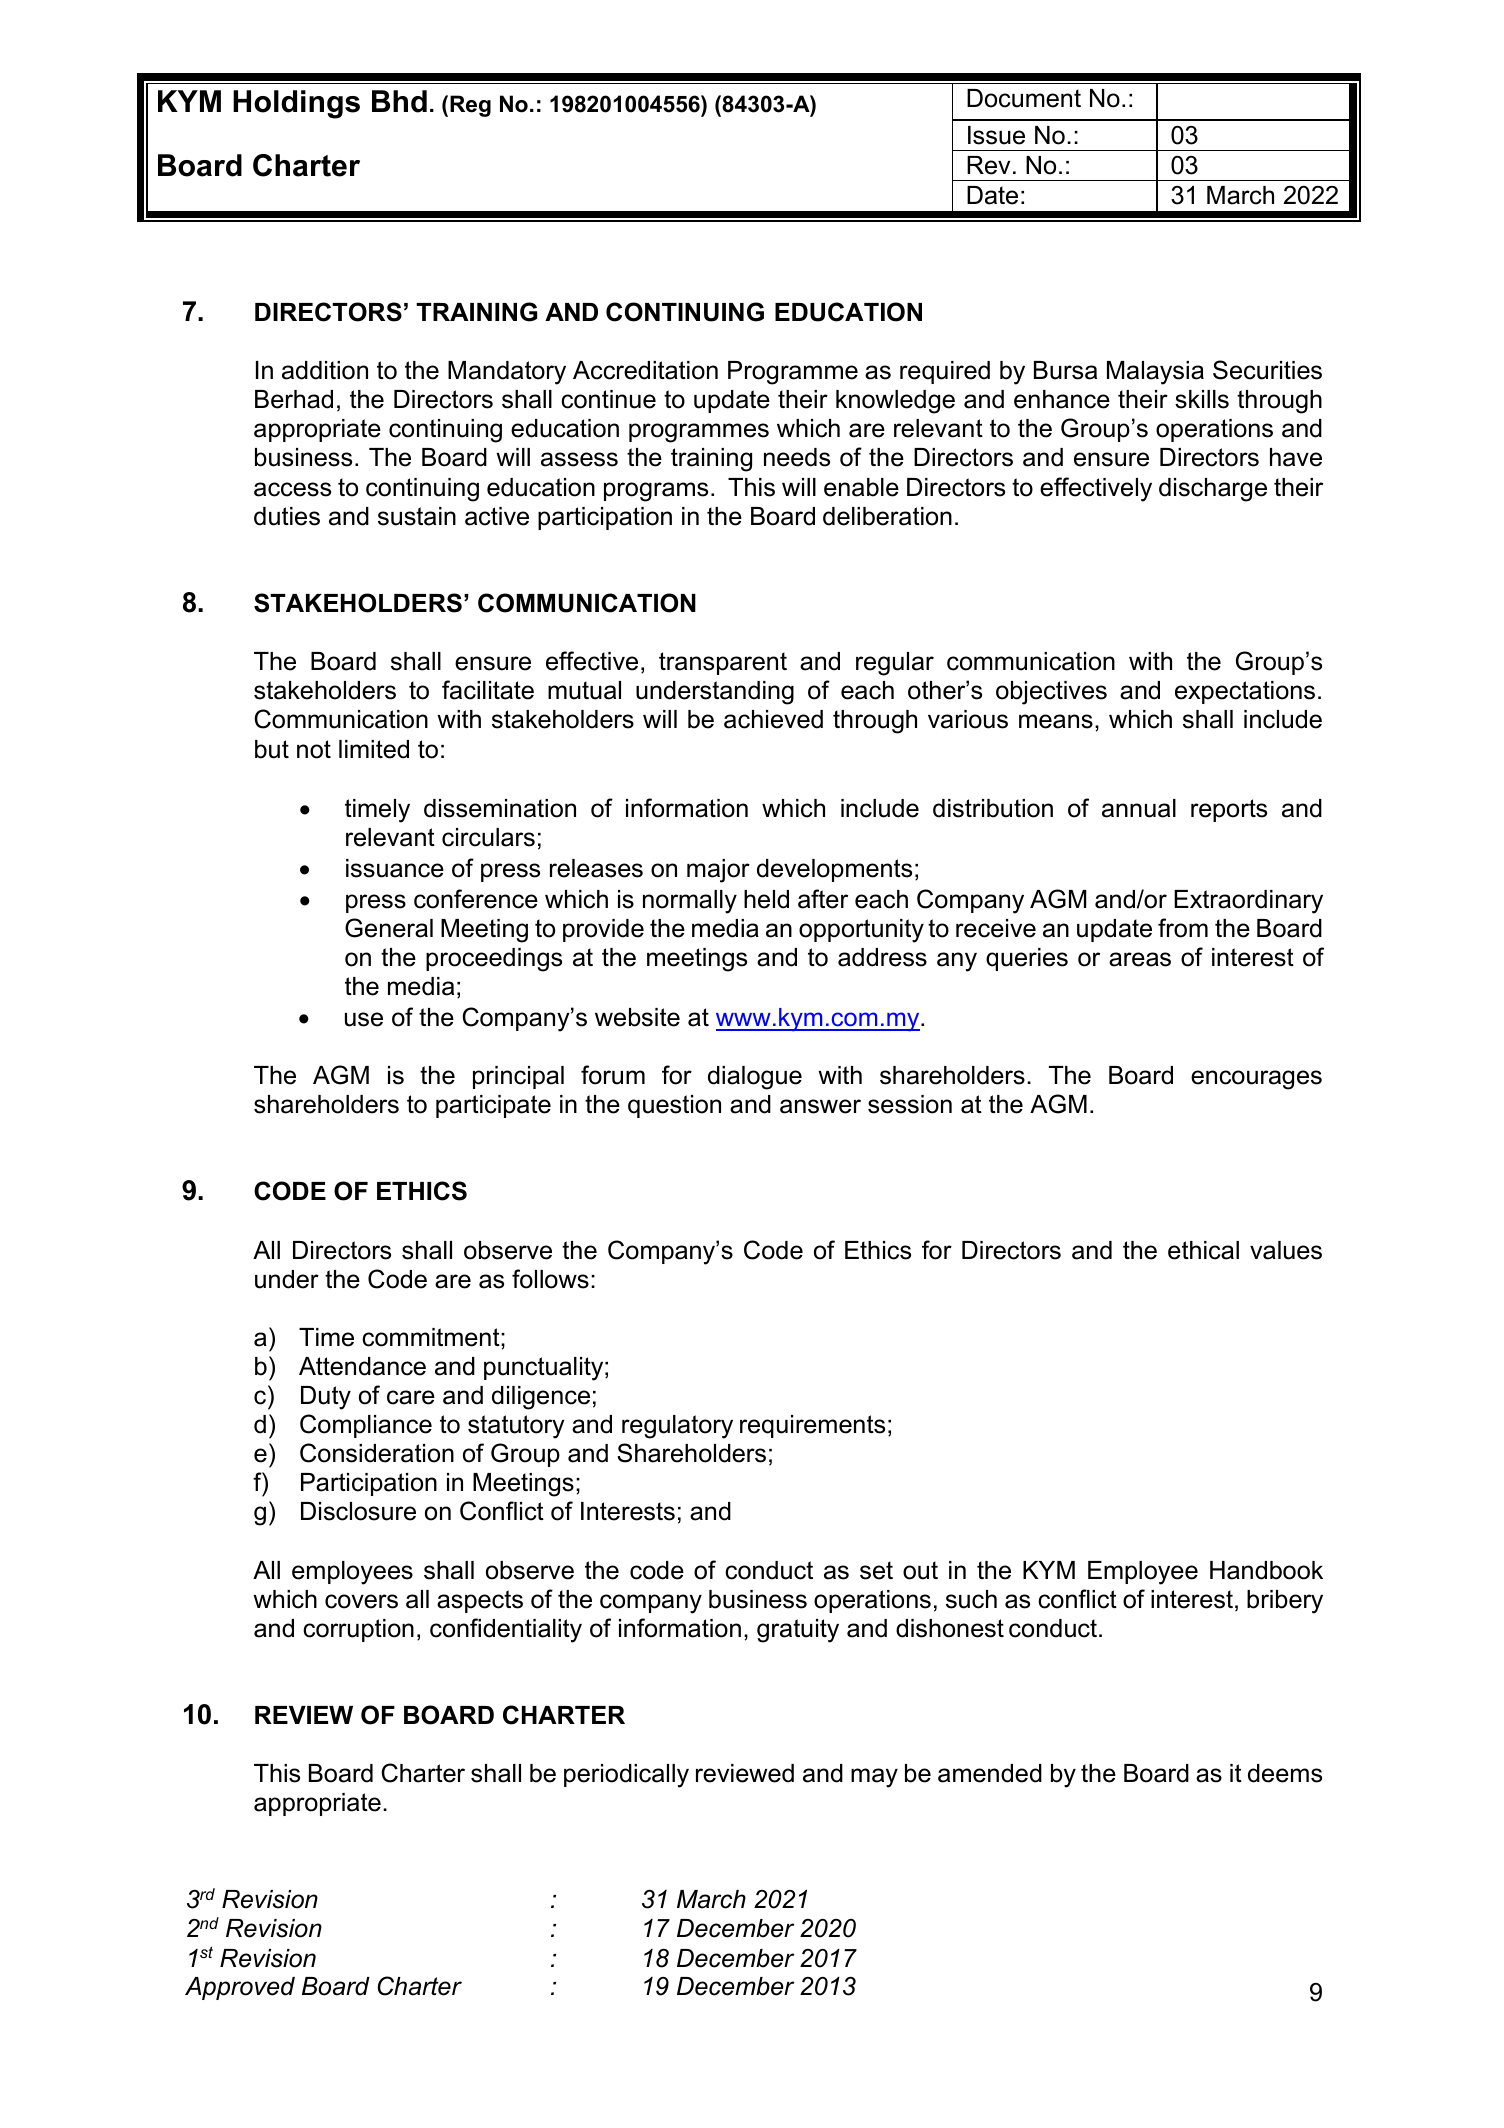 The image size is (1504, 2128). Describe the element at coordinates (874, 1778) in the image. I see `may` at that location.
